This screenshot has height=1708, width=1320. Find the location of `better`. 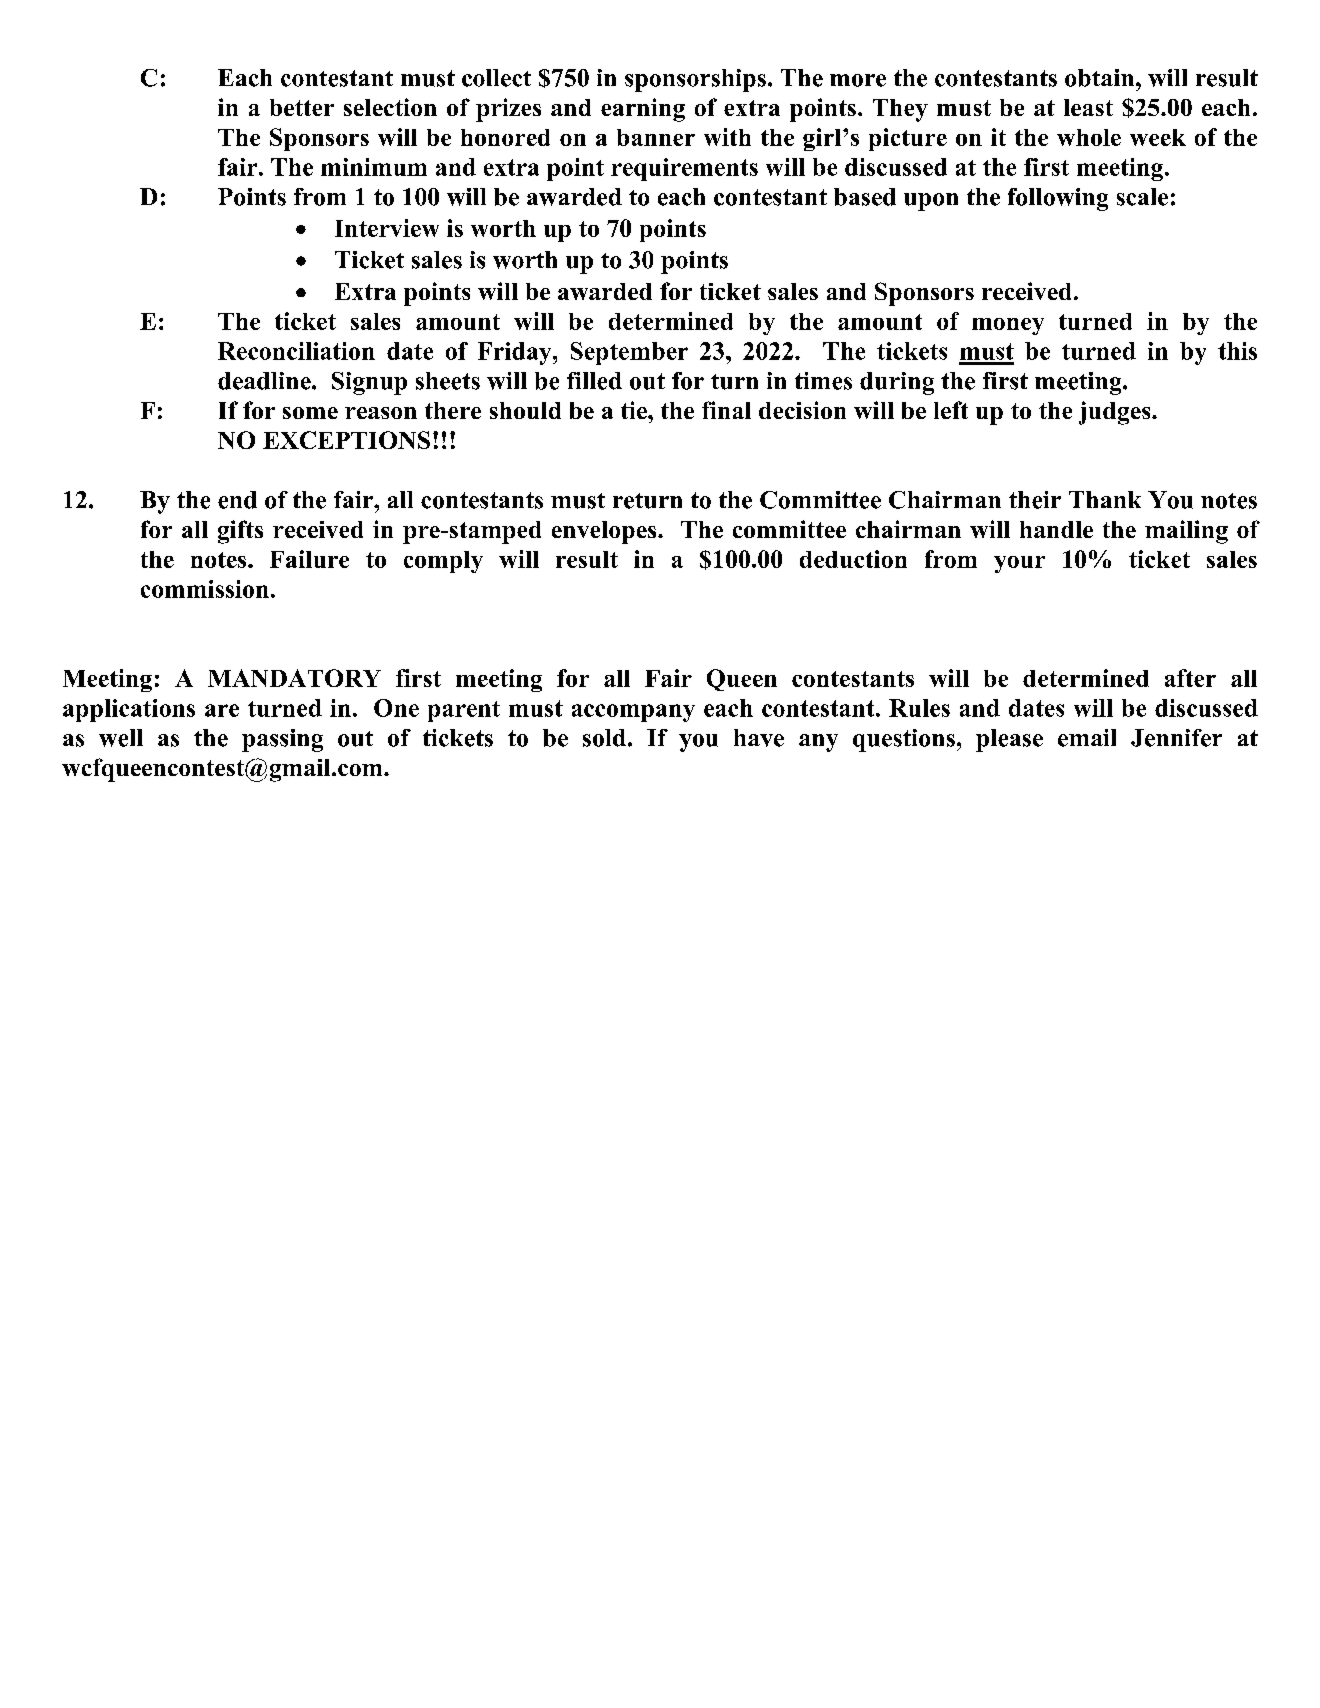

better is located at coordinates (302, 107).
